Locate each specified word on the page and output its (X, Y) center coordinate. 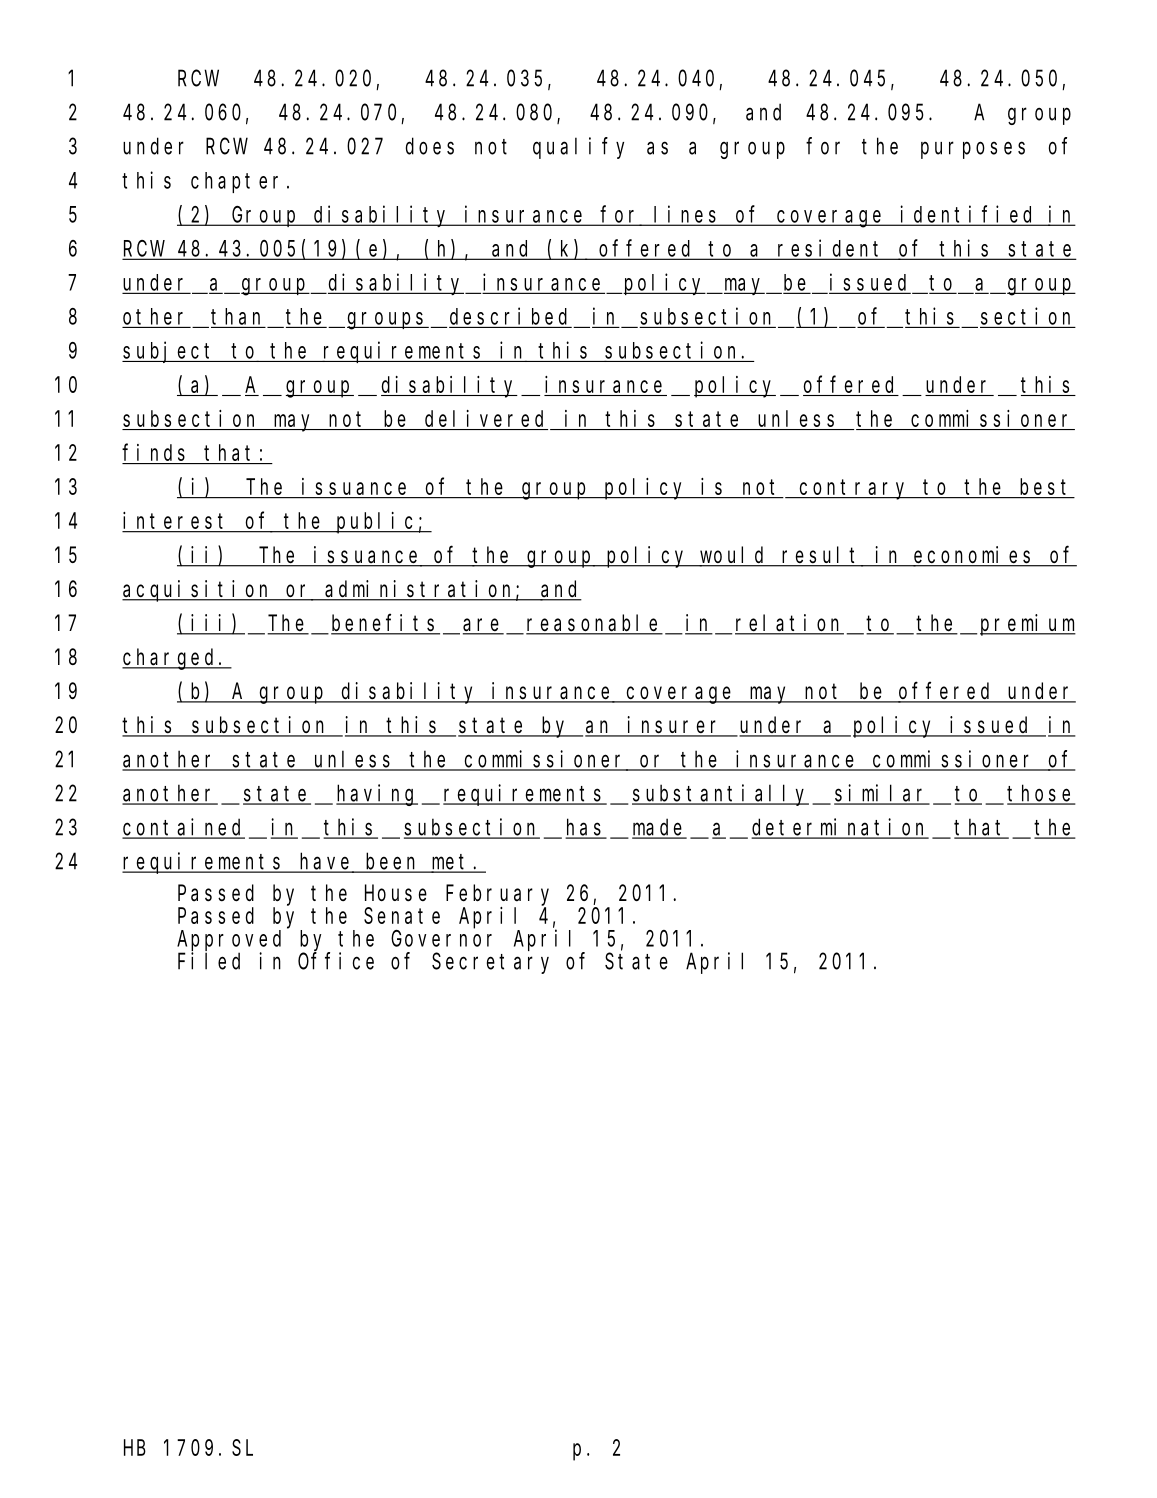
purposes (973, 150)
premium (1028, 625)
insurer (675, 726)
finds (156, 453)
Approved (229, 940)
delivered (484, 418)
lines (687, 215)
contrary (854, 490)
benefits (385, 624)
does (430, 146)
